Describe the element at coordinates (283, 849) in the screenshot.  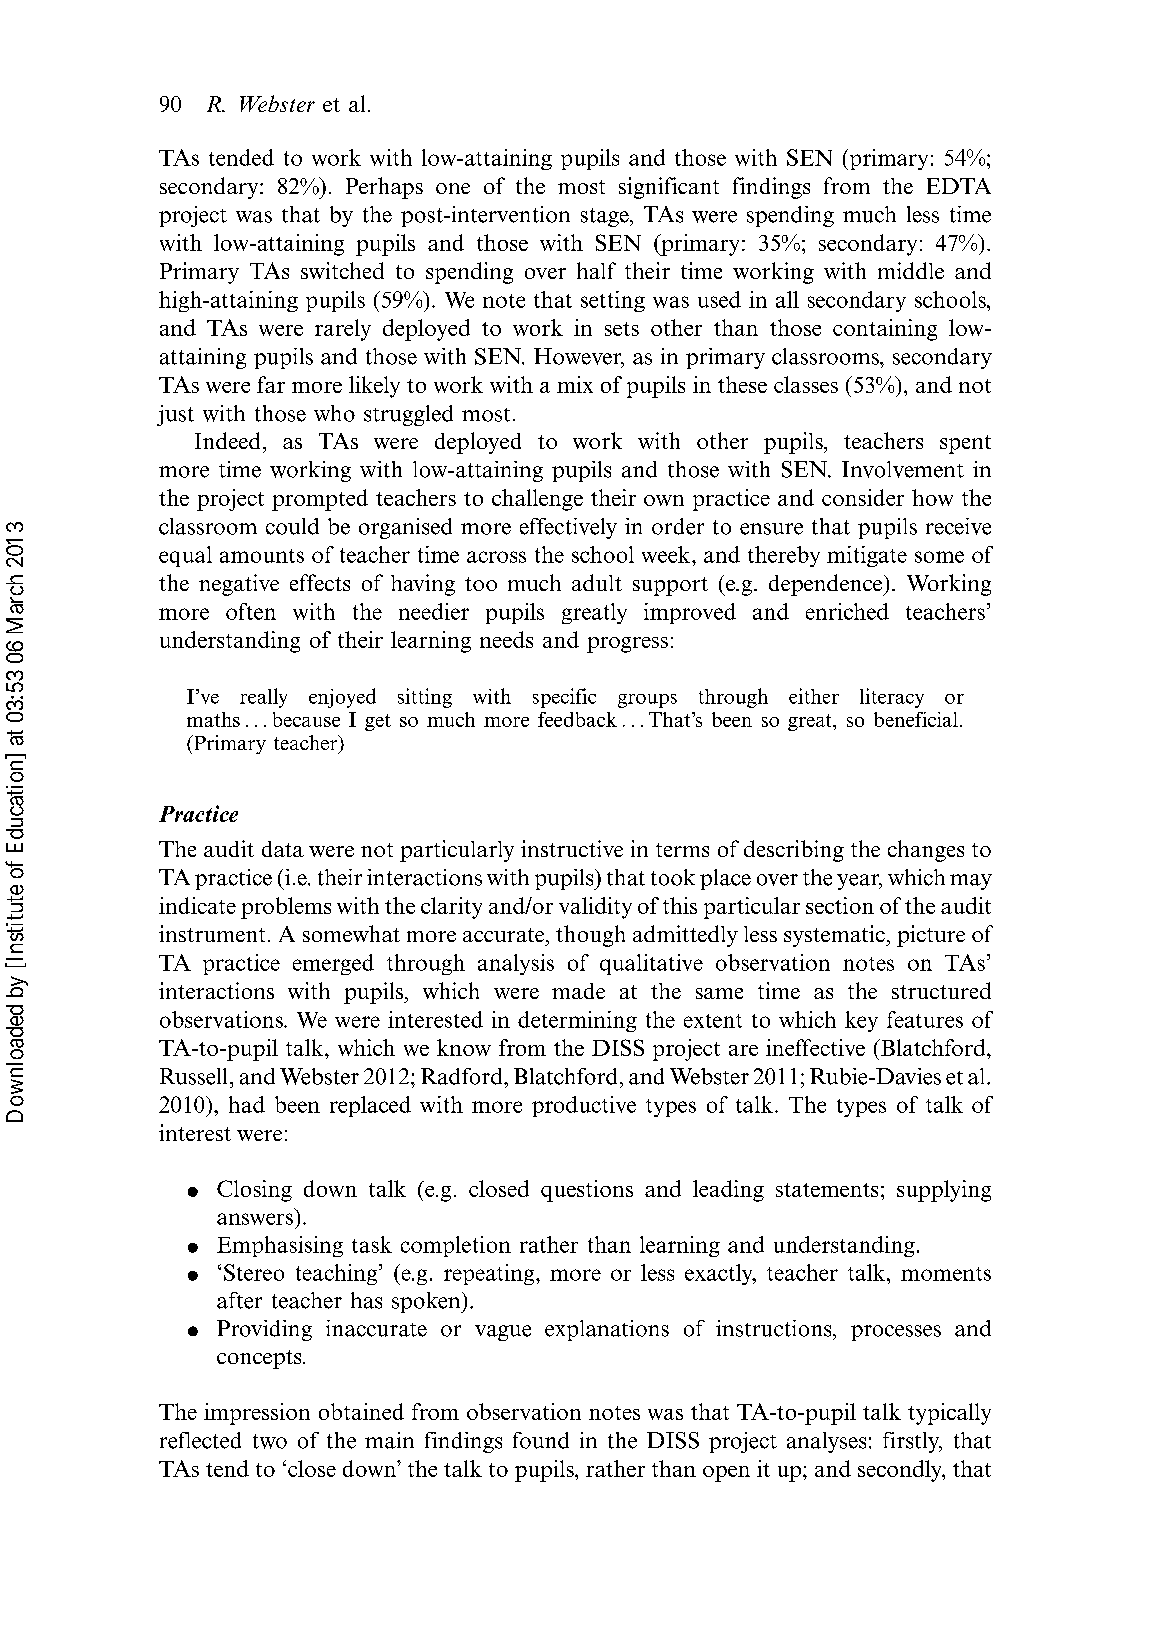
I see `data` at that location.
